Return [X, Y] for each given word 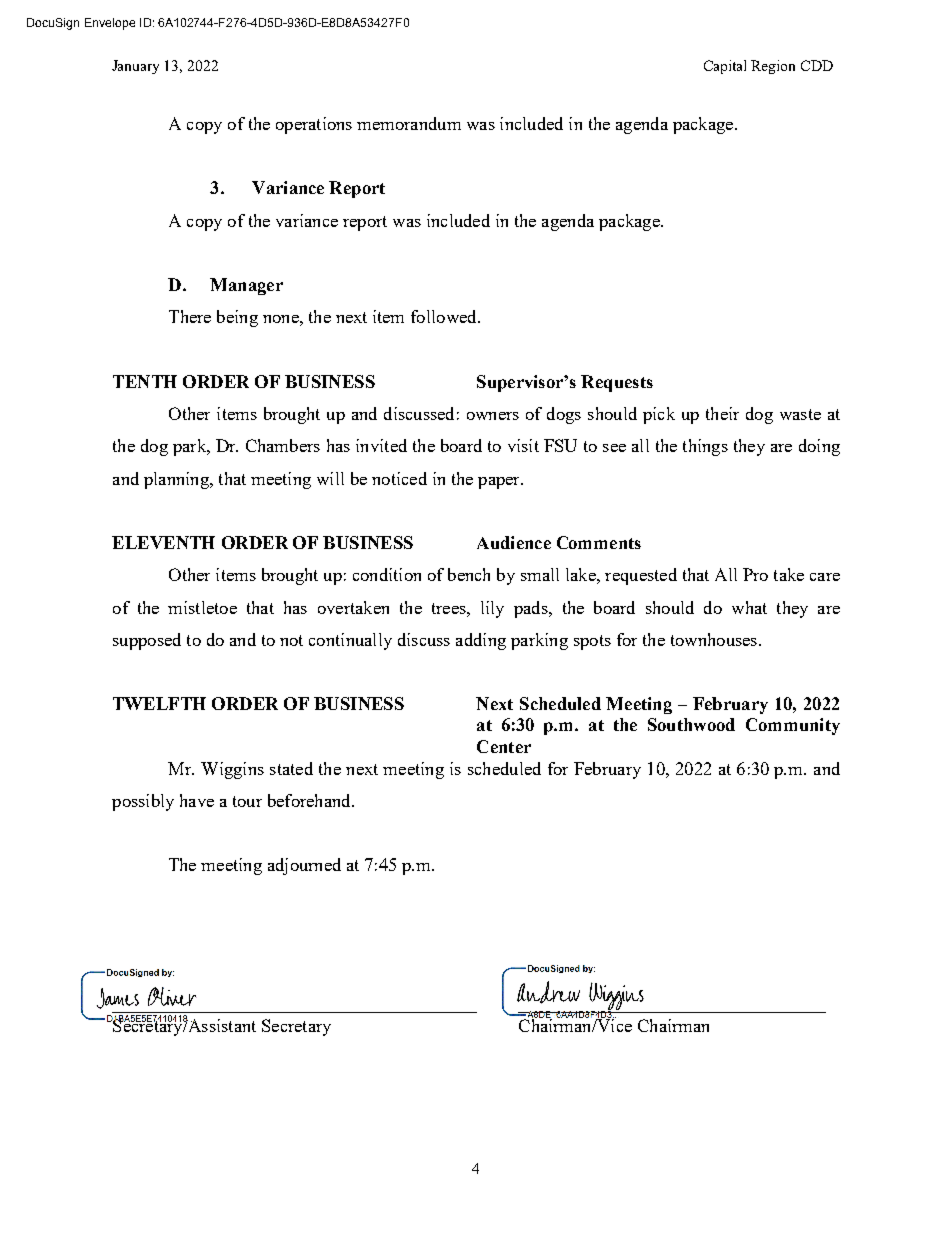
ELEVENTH [163, 542]
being [237, 318]
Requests [617, 383]
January [135, 67]
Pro [755, 574]
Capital [725, 67]
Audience [514, 542]
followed [445, 316]
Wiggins [232, 770]
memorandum [409, 123]
